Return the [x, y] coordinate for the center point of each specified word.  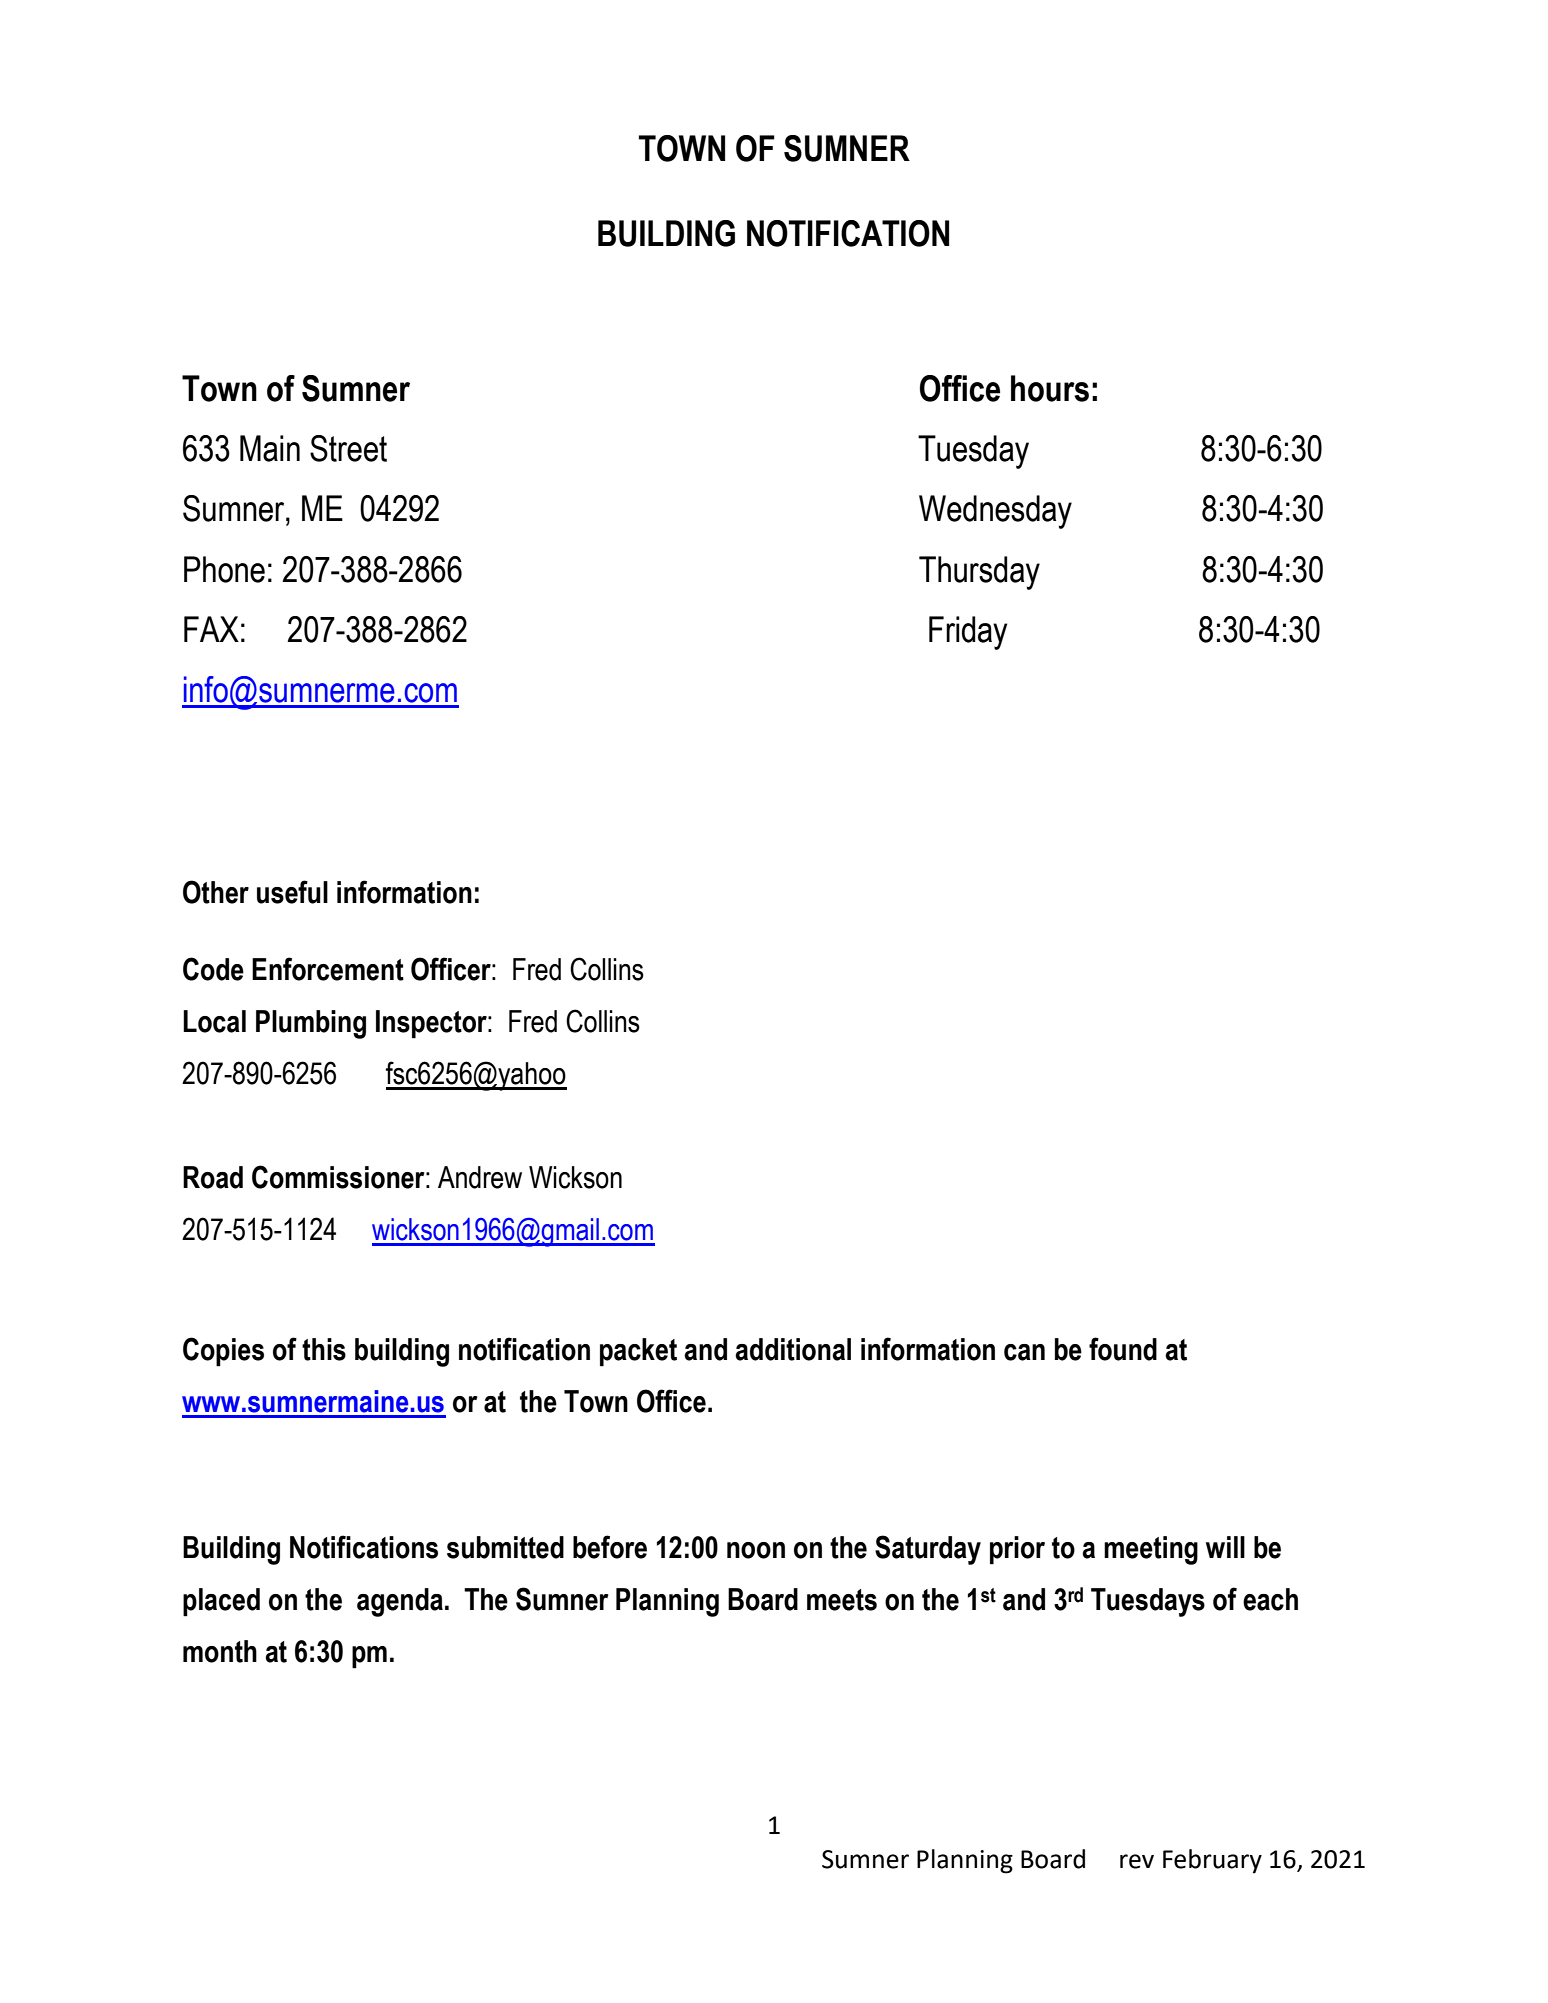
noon [756, 1550]
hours [1050, 388]
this [324, 1349]
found [1123, 1349]
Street [348, 448]
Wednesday [995, 512]
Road [213, 1177]
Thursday [979, 573]
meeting [1151, 1550]
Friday [968, 633]
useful [292, 892]
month [220, 1651]
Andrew [480, 1177]
